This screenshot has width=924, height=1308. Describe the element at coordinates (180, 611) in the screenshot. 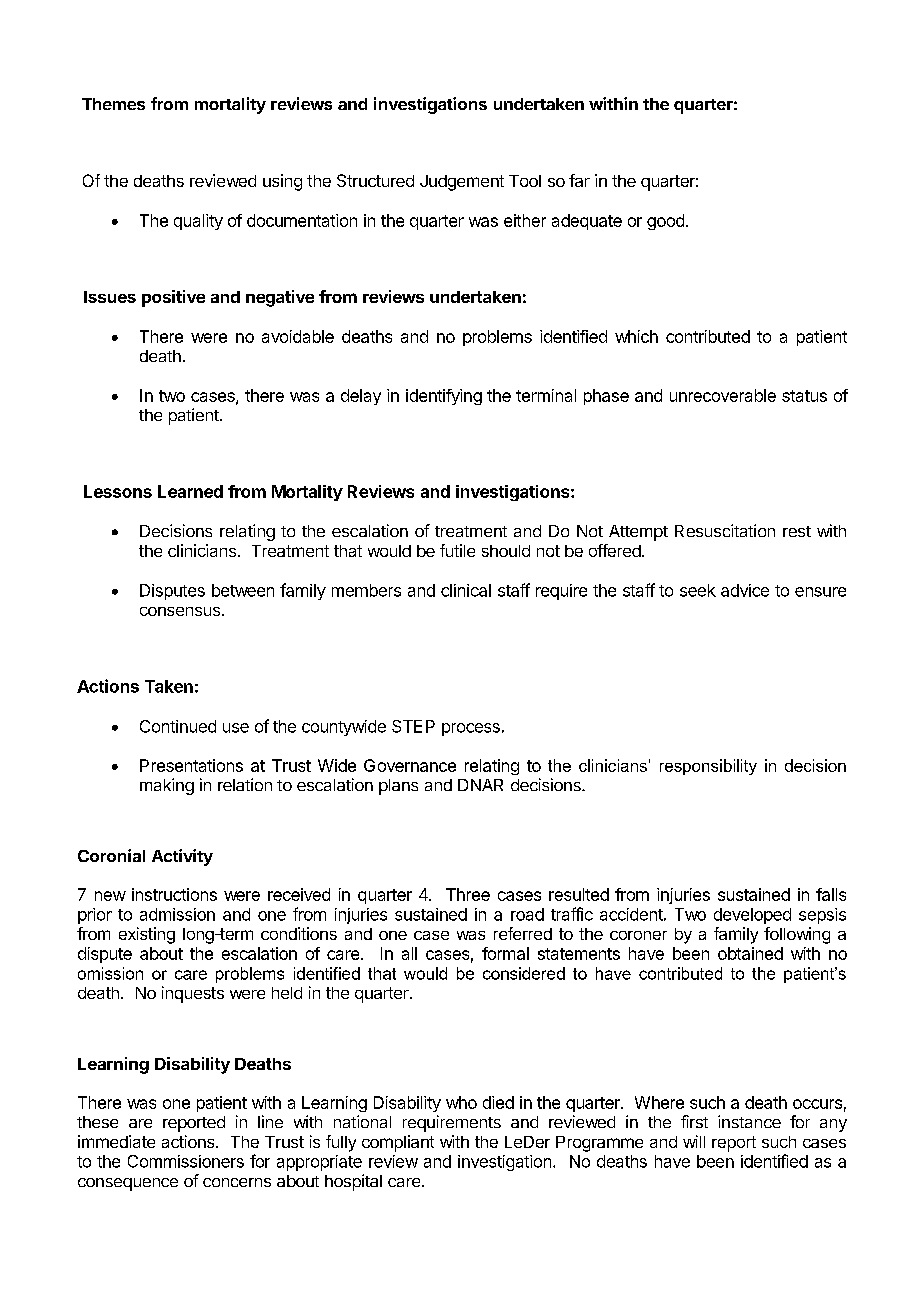

I see `consensus` at that location.
